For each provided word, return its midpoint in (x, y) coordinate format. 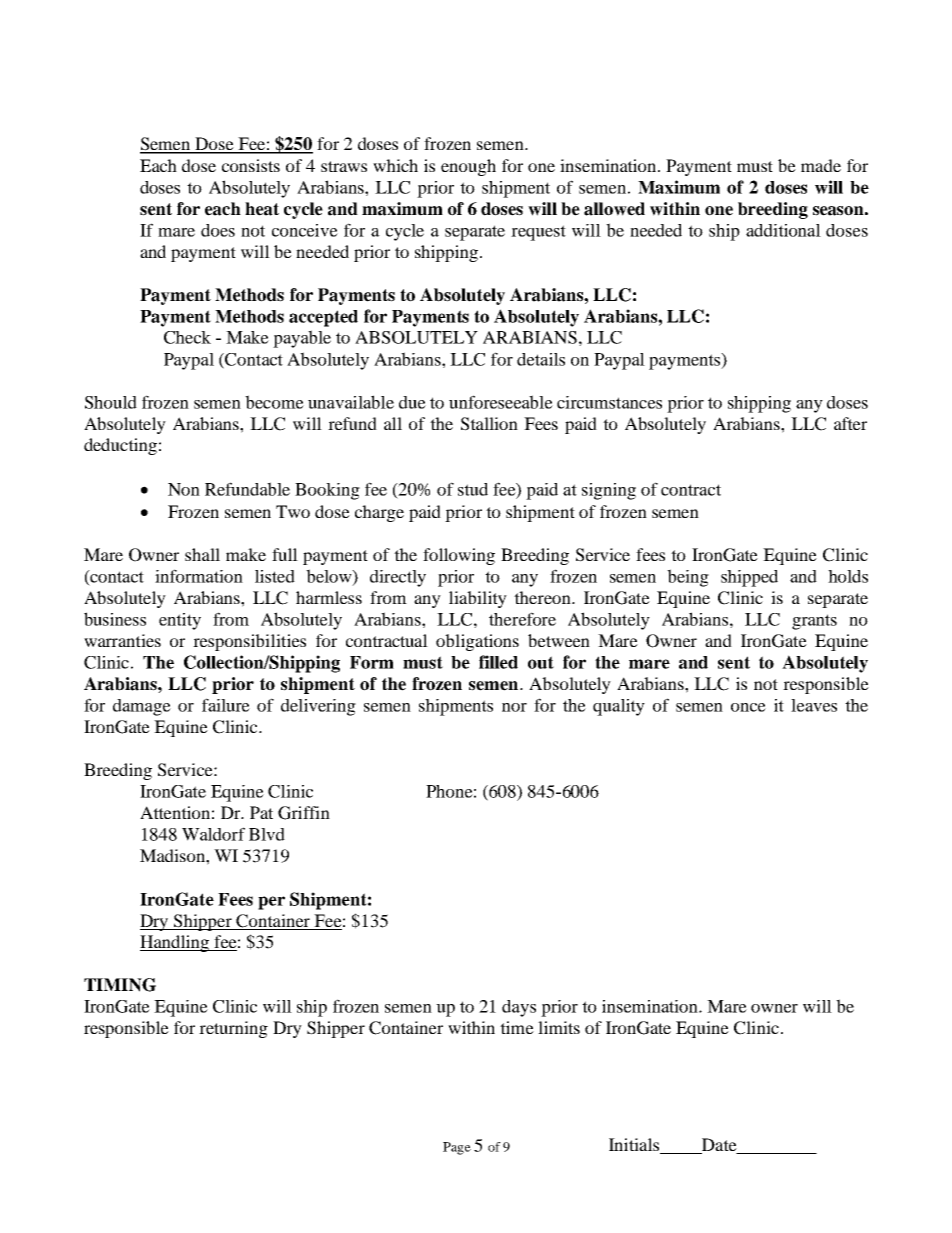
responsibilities (249, 642)
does (218, 230)
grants (814, 622)
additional (783, 230)
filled (498, 662)
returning (233, 1029)
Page (457, 1148)
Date (719, 1146)
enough (468, 167)
